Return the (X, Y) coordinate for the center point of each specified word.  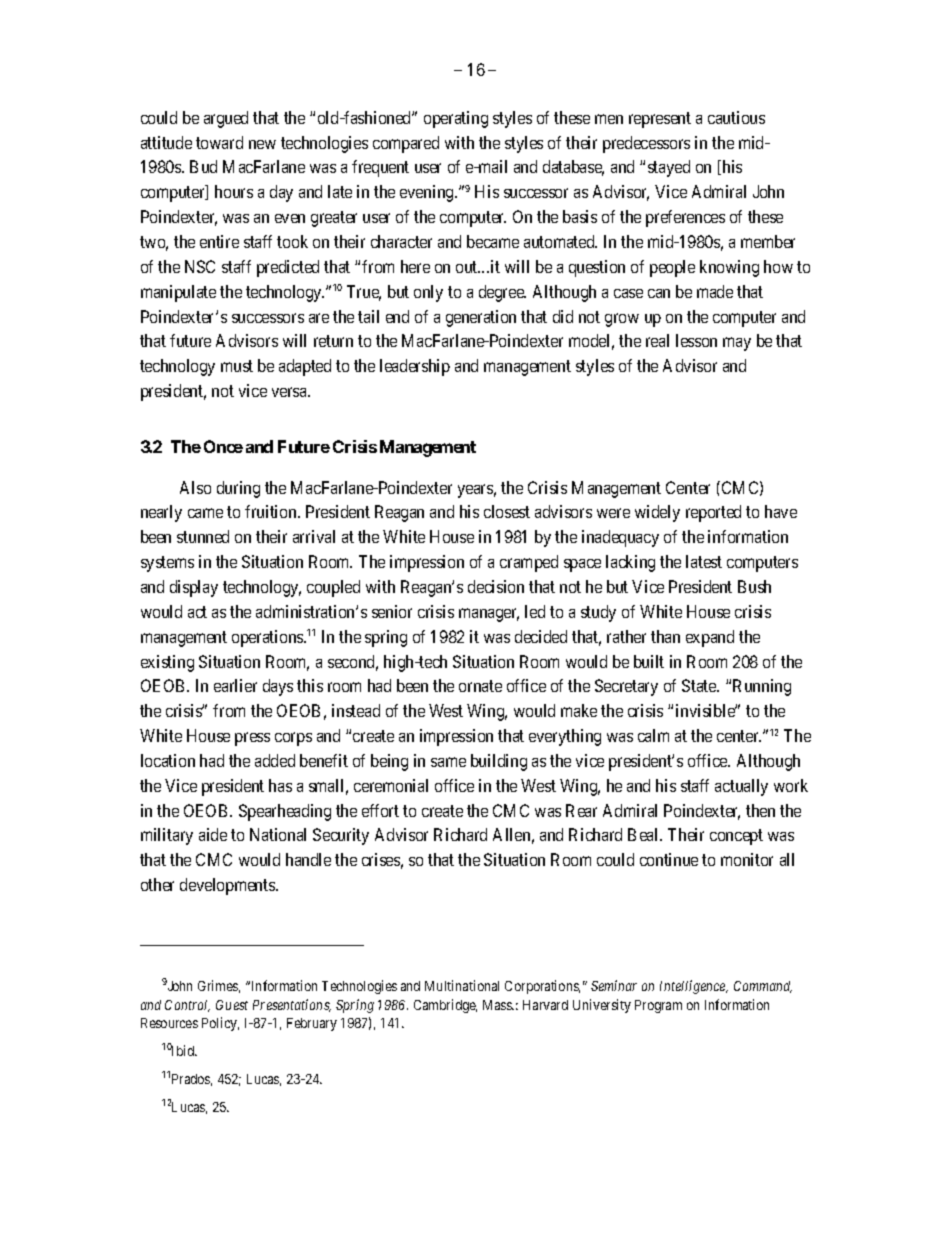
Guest (232, 1005)
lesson (696, 340)
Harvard (545, 1005)
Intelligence (694, 987)
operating (456, 119)
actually (741, 787)
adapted (305, 367)
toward (219, 142)
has (280, 785)
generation (481, 318)
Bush (754, 586)
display (194, 588)
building (499, 762)
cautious (736, 117)
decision (496, 586)
